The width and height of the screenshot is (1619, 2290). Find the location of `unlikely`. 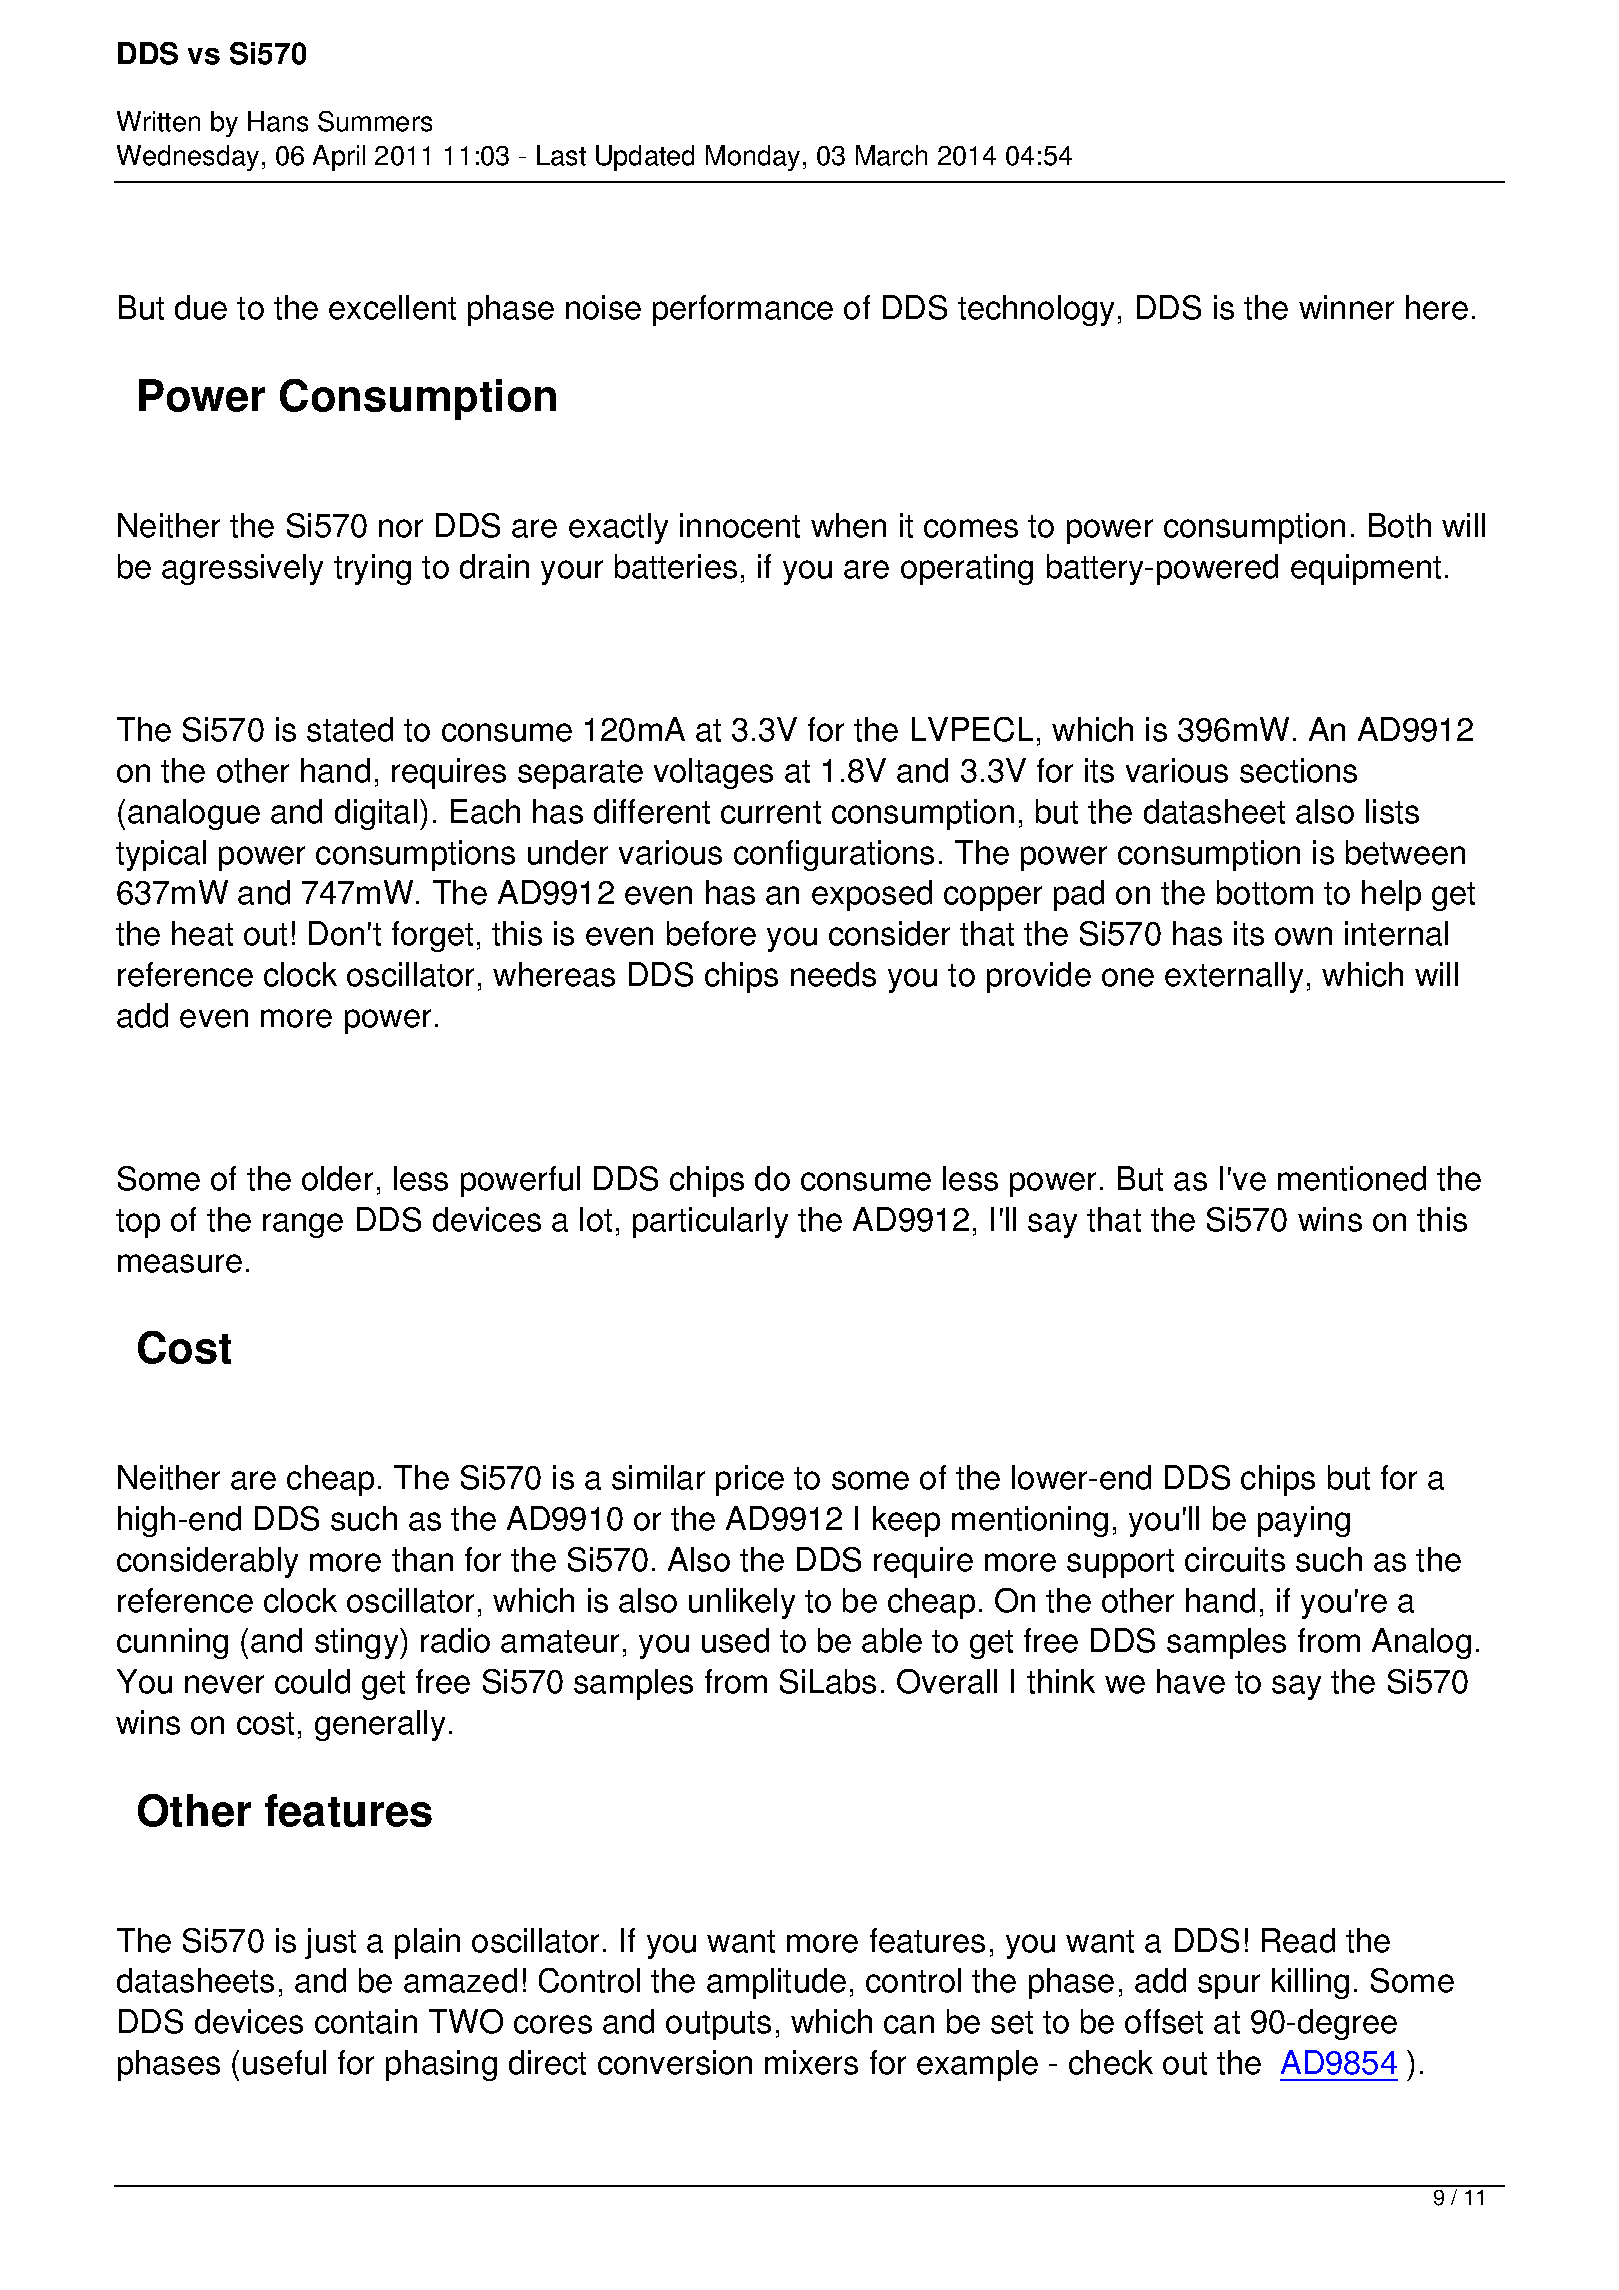

unlikely is located at coordinates (742, 1603).
